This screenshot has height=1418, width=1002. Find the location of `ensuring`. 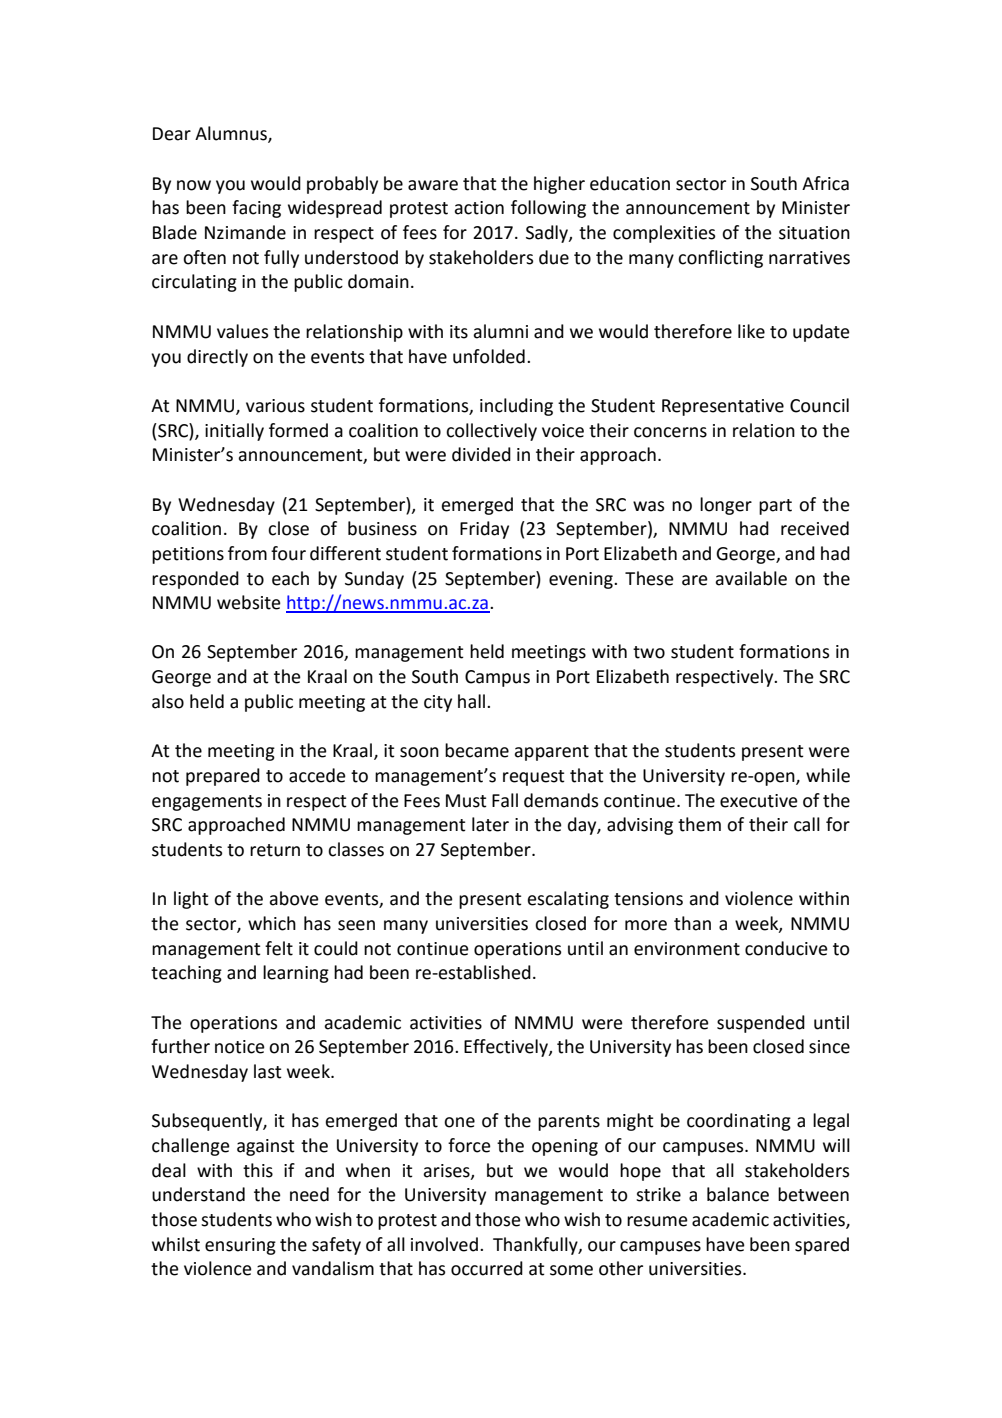

ensuring is located at coordinates (240, 1246).
